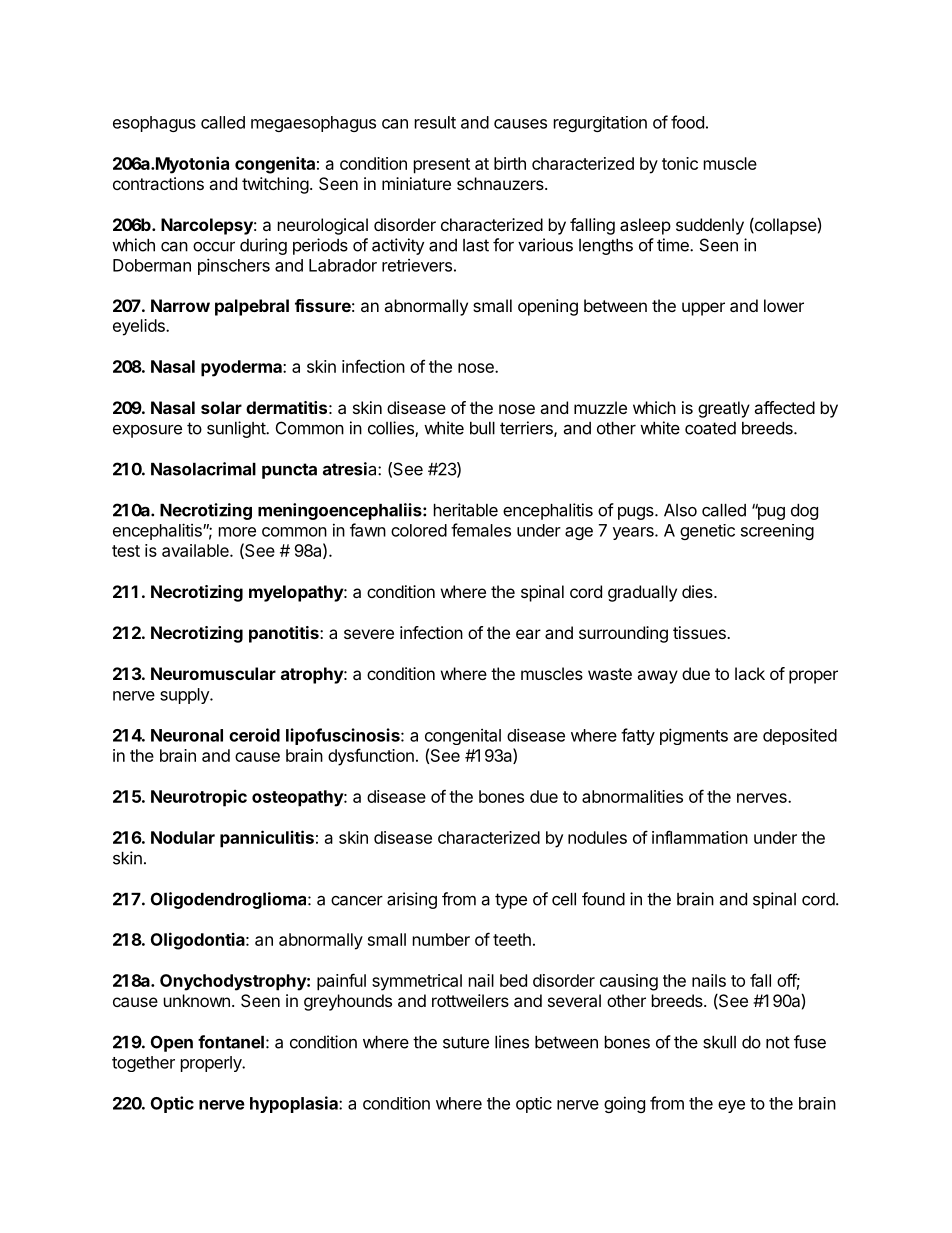 The image size is (952, 1233). I want to click on tissues, so click(700, 632).
